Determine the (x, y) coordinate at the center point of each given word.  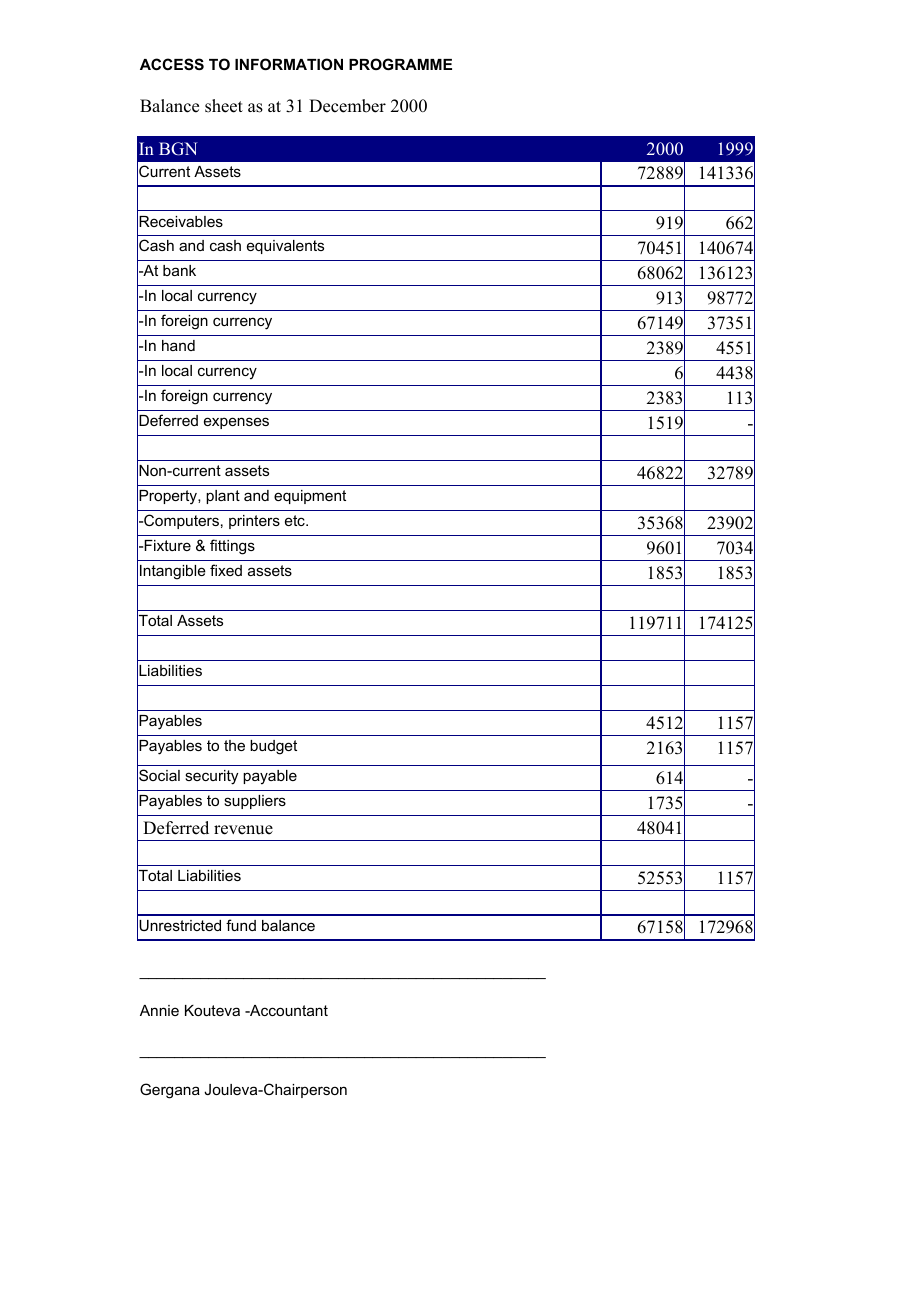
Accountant (288, 1010)
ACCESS (172, 64)
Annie (159, 1010)
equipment (310, 497)
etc (296, 520)
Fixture (167, 545)
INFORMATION (289, 64)
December (347, 106)
